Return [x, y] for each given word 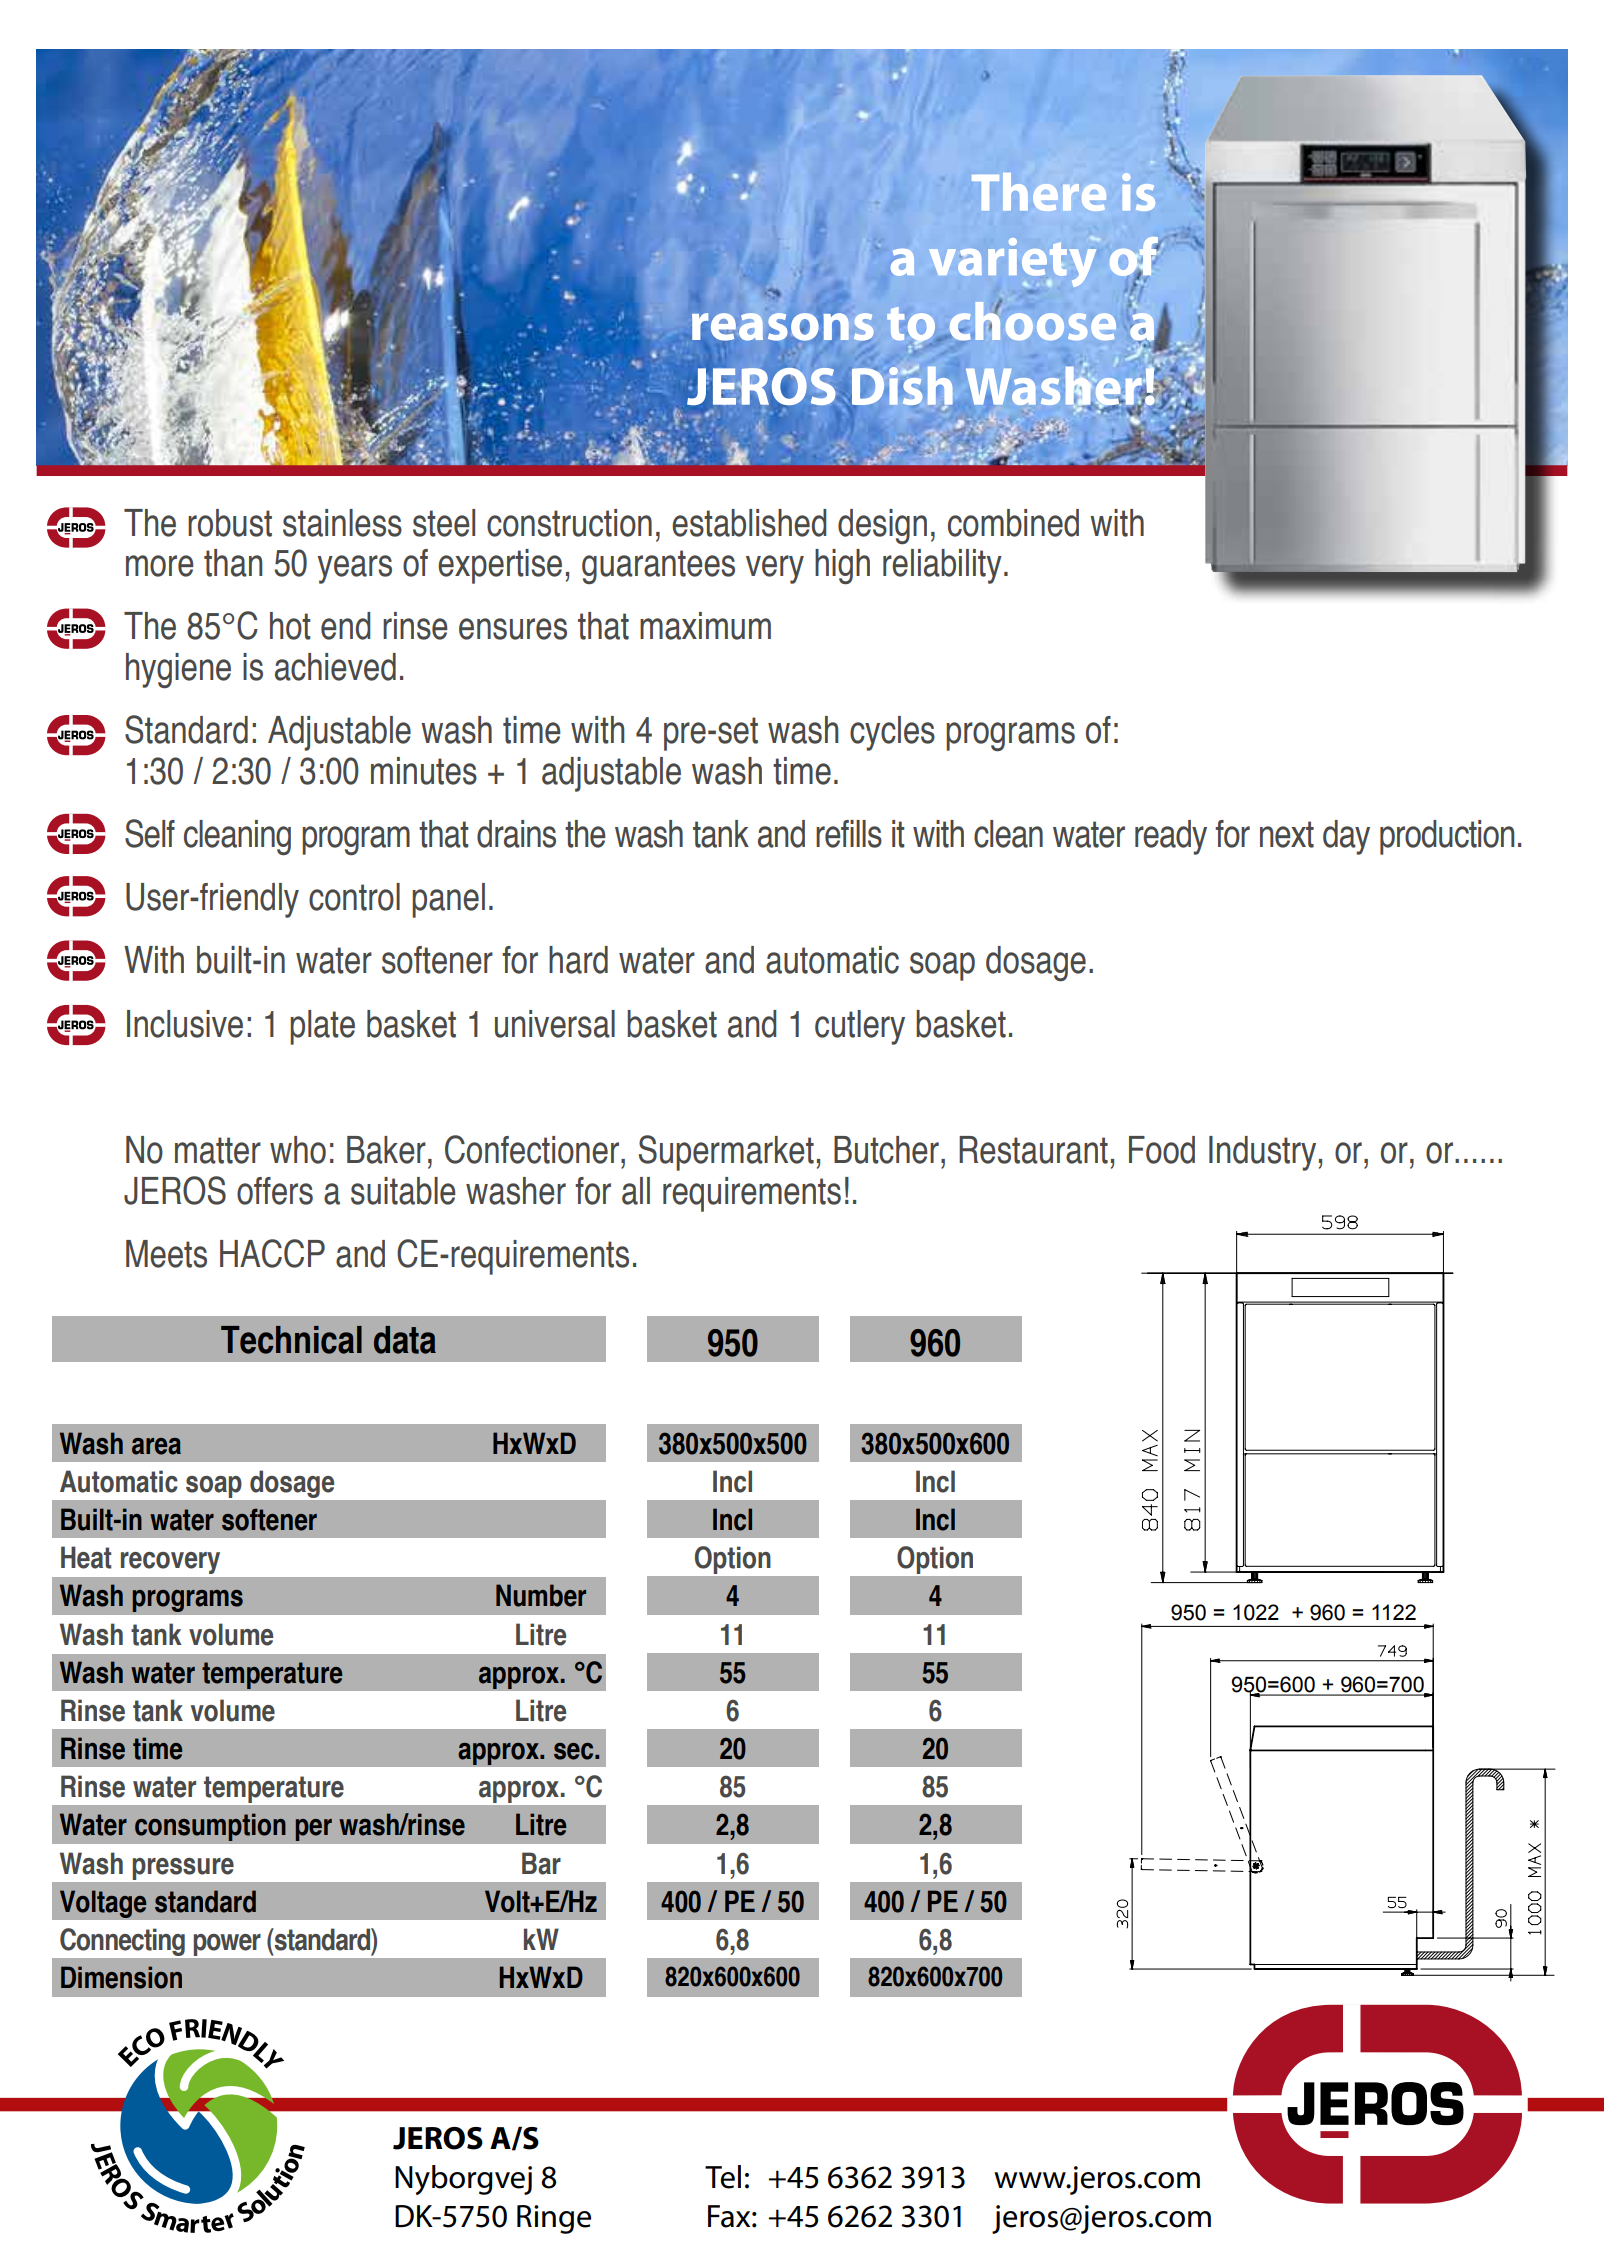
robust [230, 523]
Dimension [121, 1977]
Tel [723, 2177]
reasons [783, 327]
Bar [541, 1863]
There [1039, 192]
